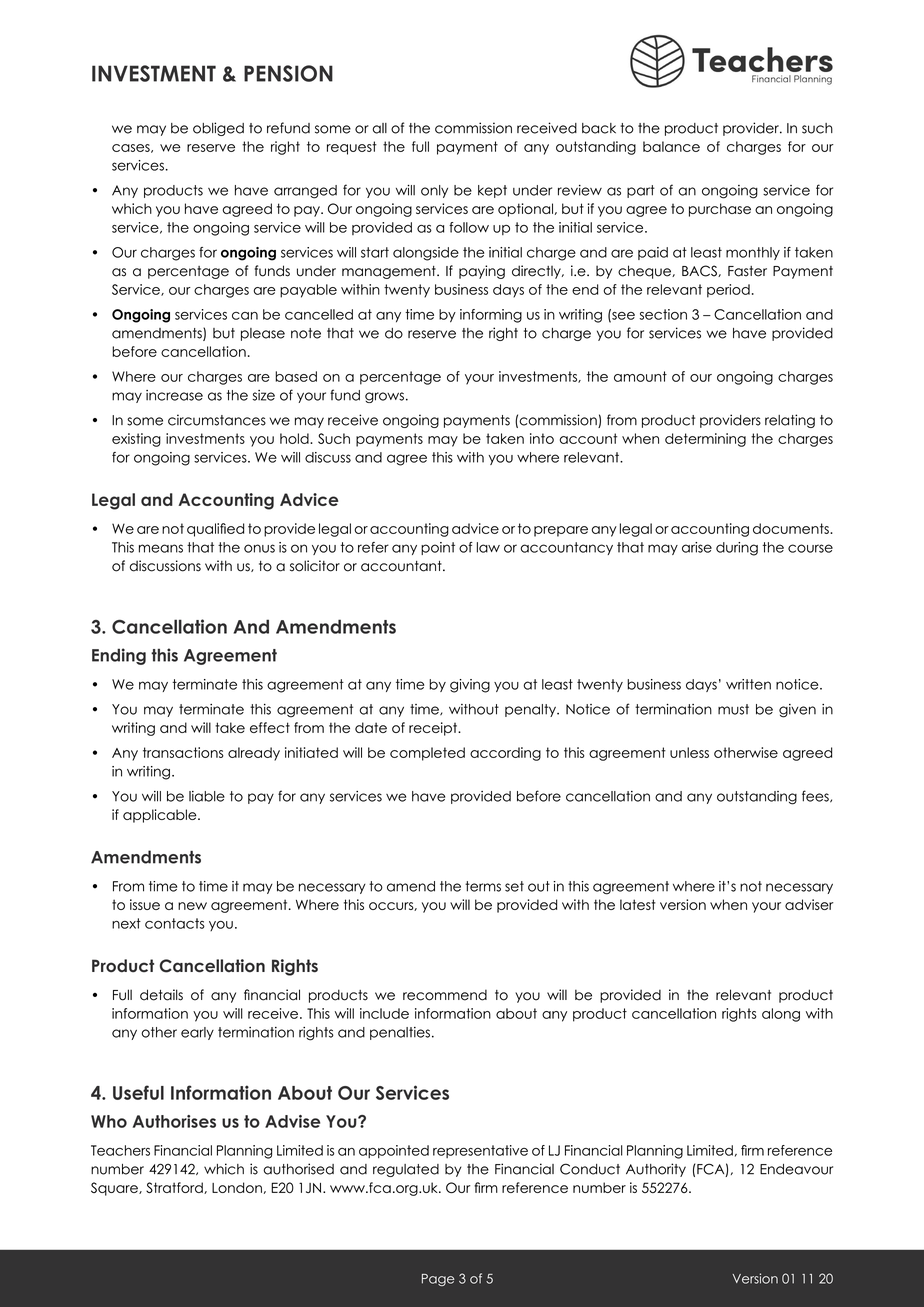 The height and width of the image is (1307, 924). I want to click on increase, so click(174, 395).
